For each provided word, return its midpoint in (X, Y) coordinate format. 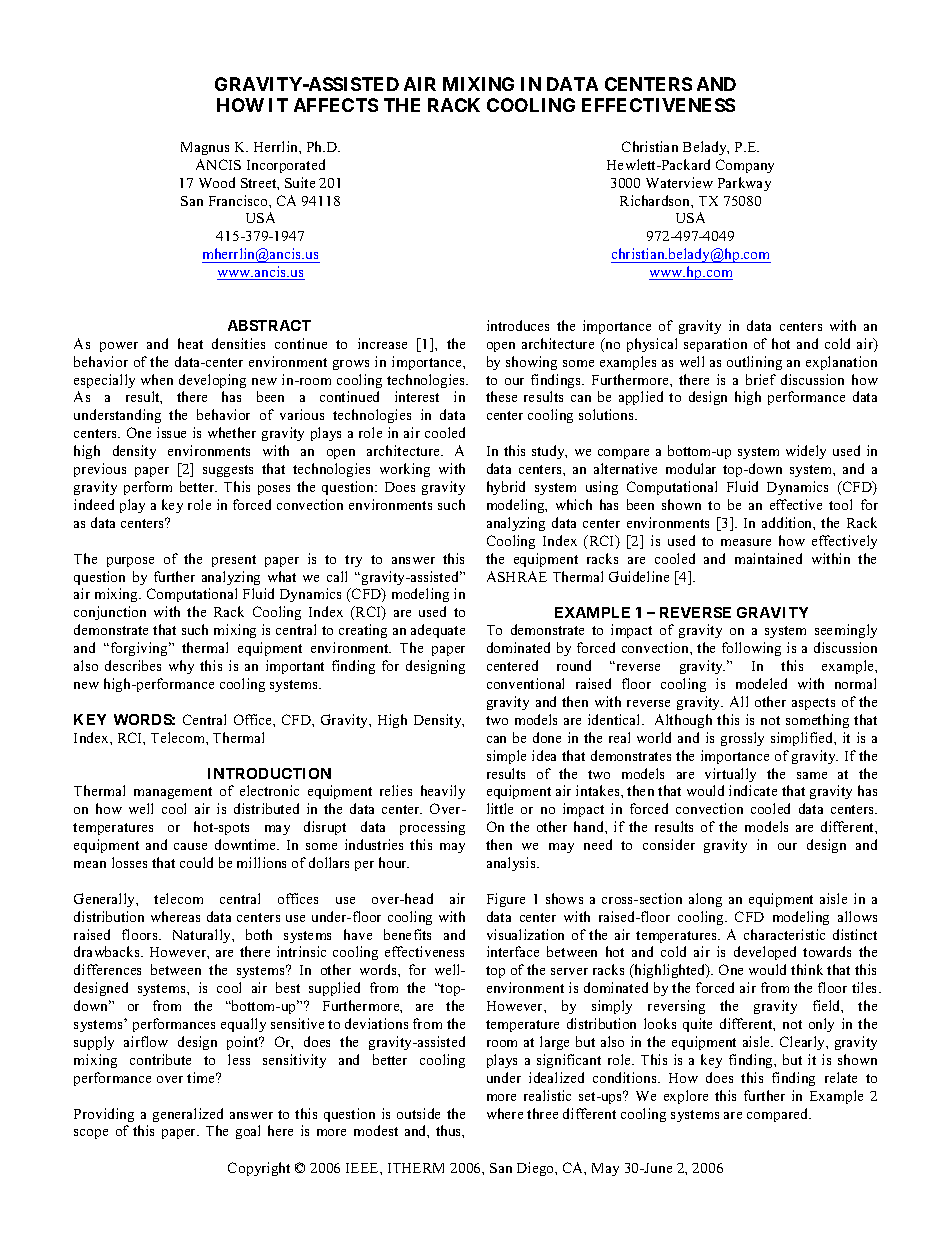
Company (745, 166)
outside (418, 1113)
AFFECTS (336, 105)
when (157, 379)
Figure (506, 900)
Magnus (205, 148)
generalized (188, 1115)
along (705, 900)
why (181, 667)
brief (761, 379)
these (501, 396)
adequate (438, 631)
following (751, 649)
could (196, 862)
